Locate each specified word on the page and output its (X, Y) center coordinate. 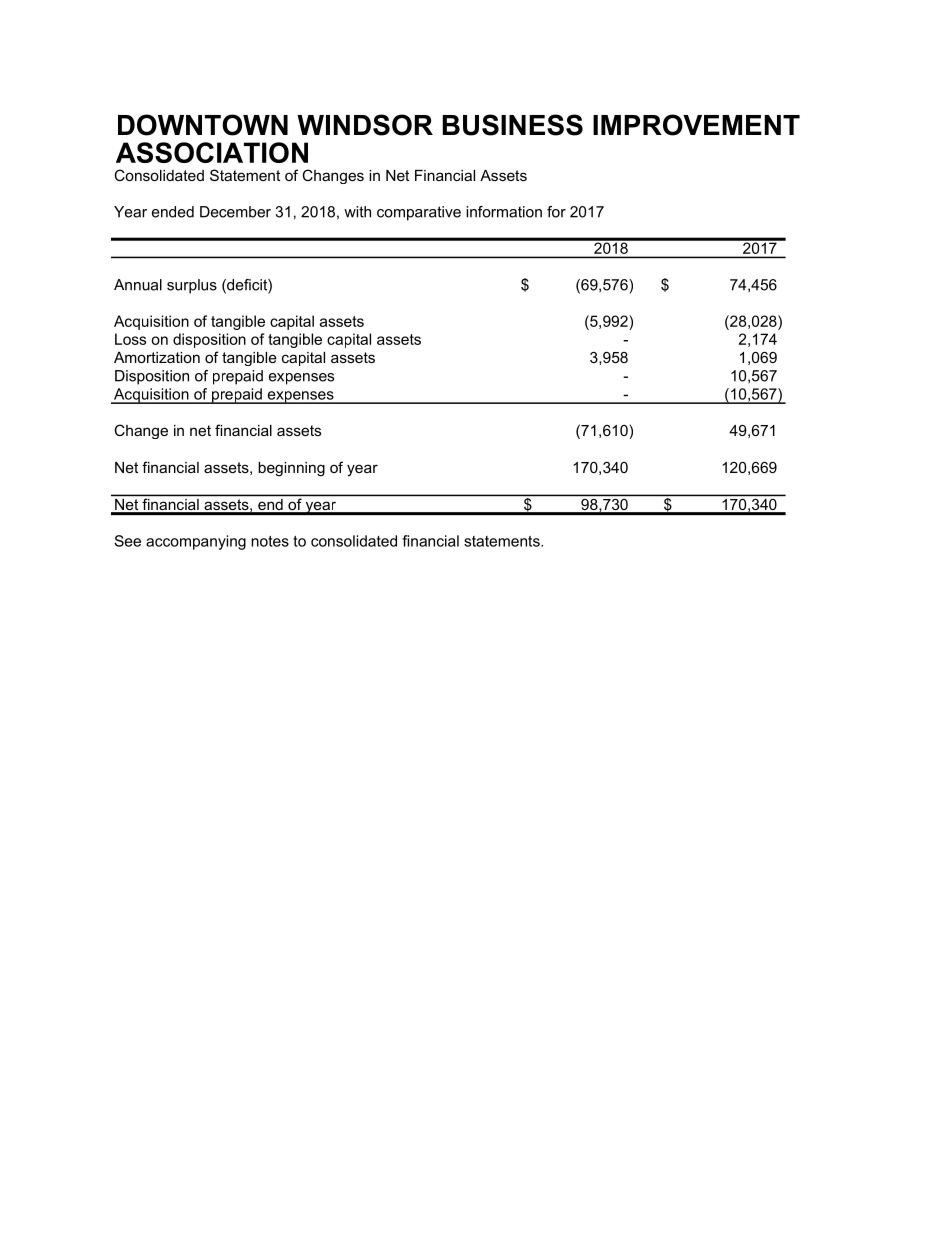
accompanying (196, 542)
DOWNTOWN (203, 125)
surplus (192, 286)
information (504, 212)
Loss (130, 339)
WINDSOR (365, 125)
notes (270, 541)
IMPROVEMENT (696, 125)
